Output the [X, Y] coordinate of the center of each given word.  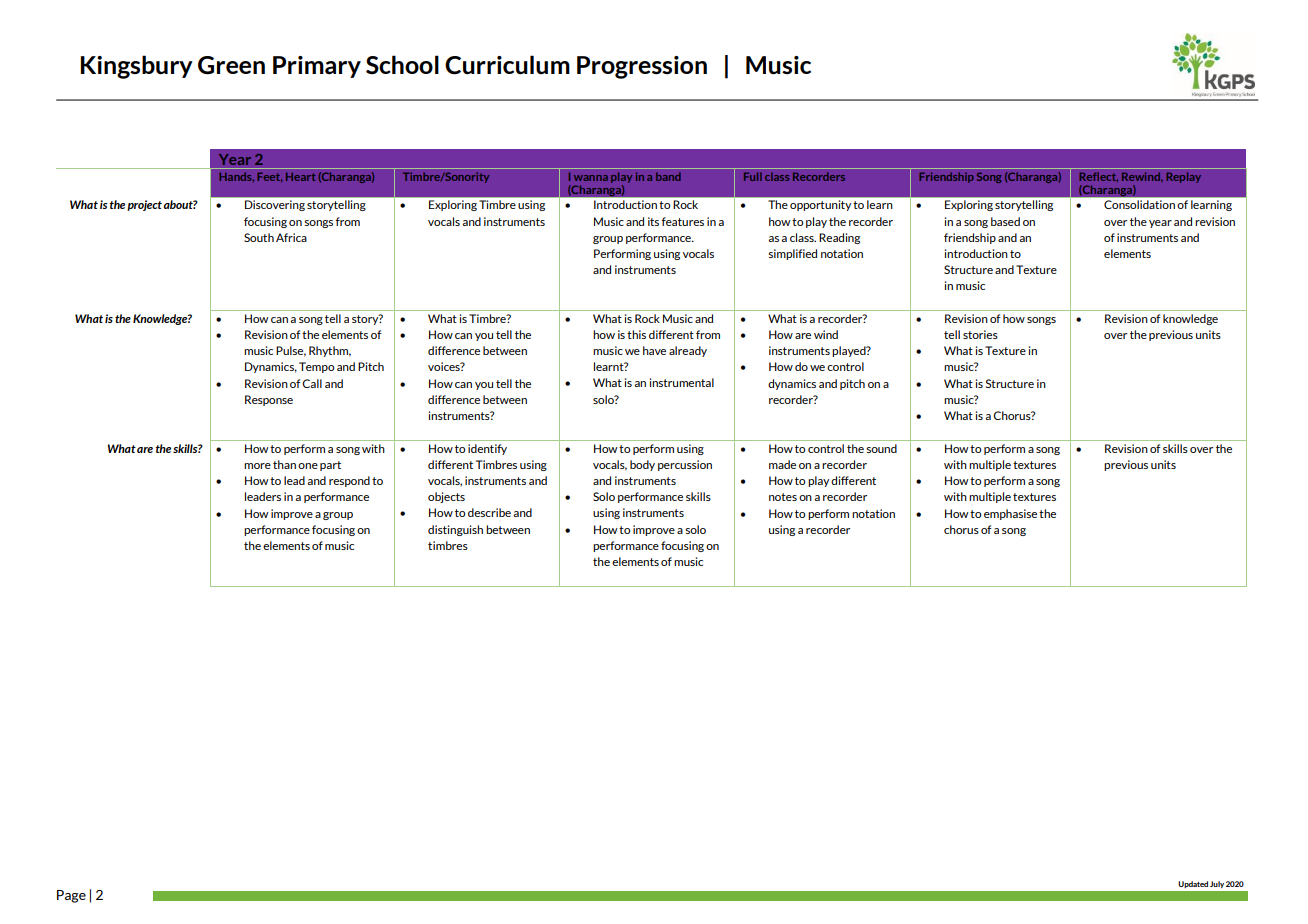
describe [489, 512]
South [259, 237]
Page [71, 896]
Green [231, 65]
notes [783, 497]
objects [446, 497]
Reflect [1098, 177]
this [636, 334]
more [257, 466]
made [782, 464]
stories [980, 334]
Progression [642, 67]
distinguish [455, 530]
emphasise [1010, 514]
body [642, 465]
